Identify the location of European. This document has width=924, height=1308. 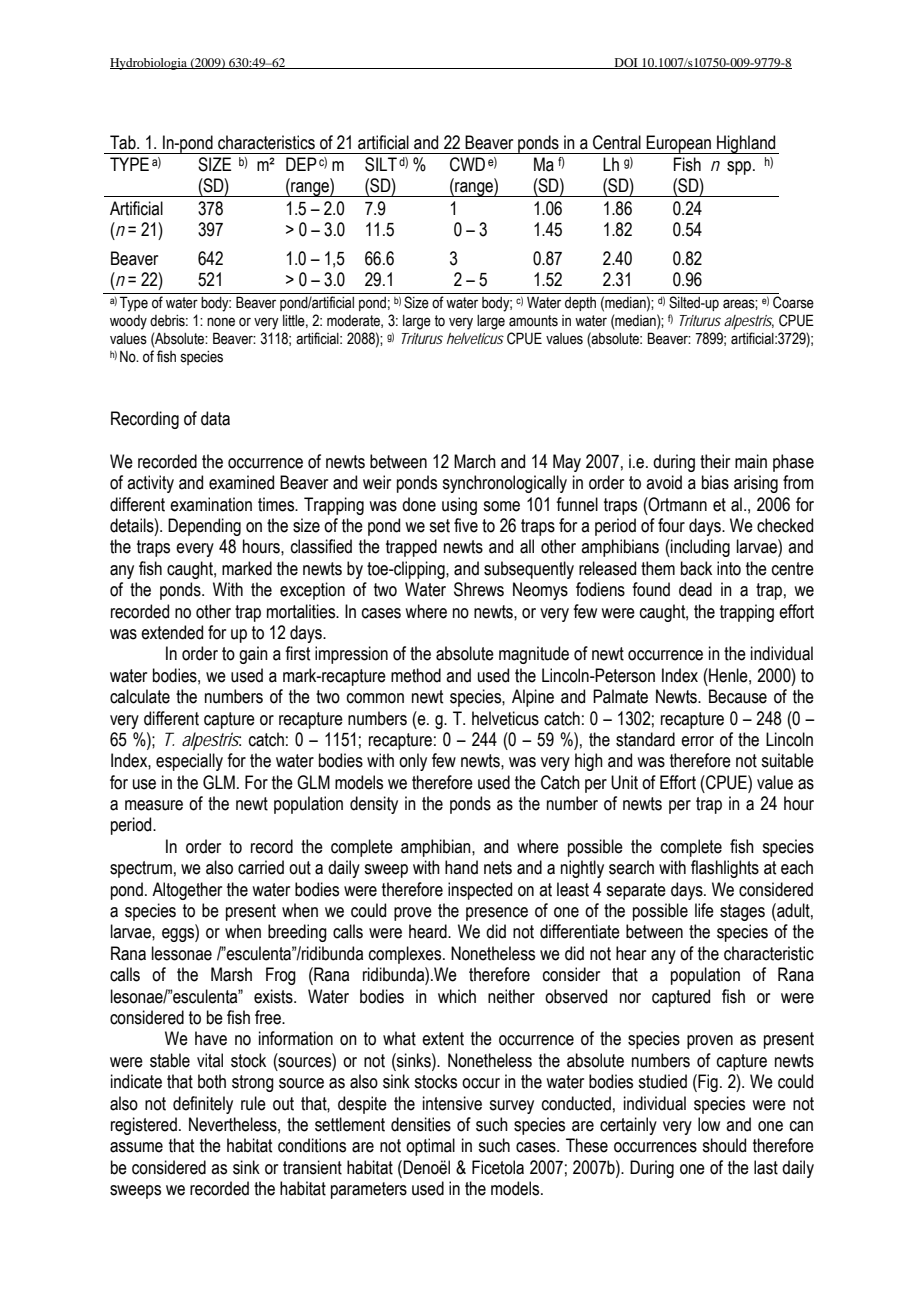
(679, 144).
